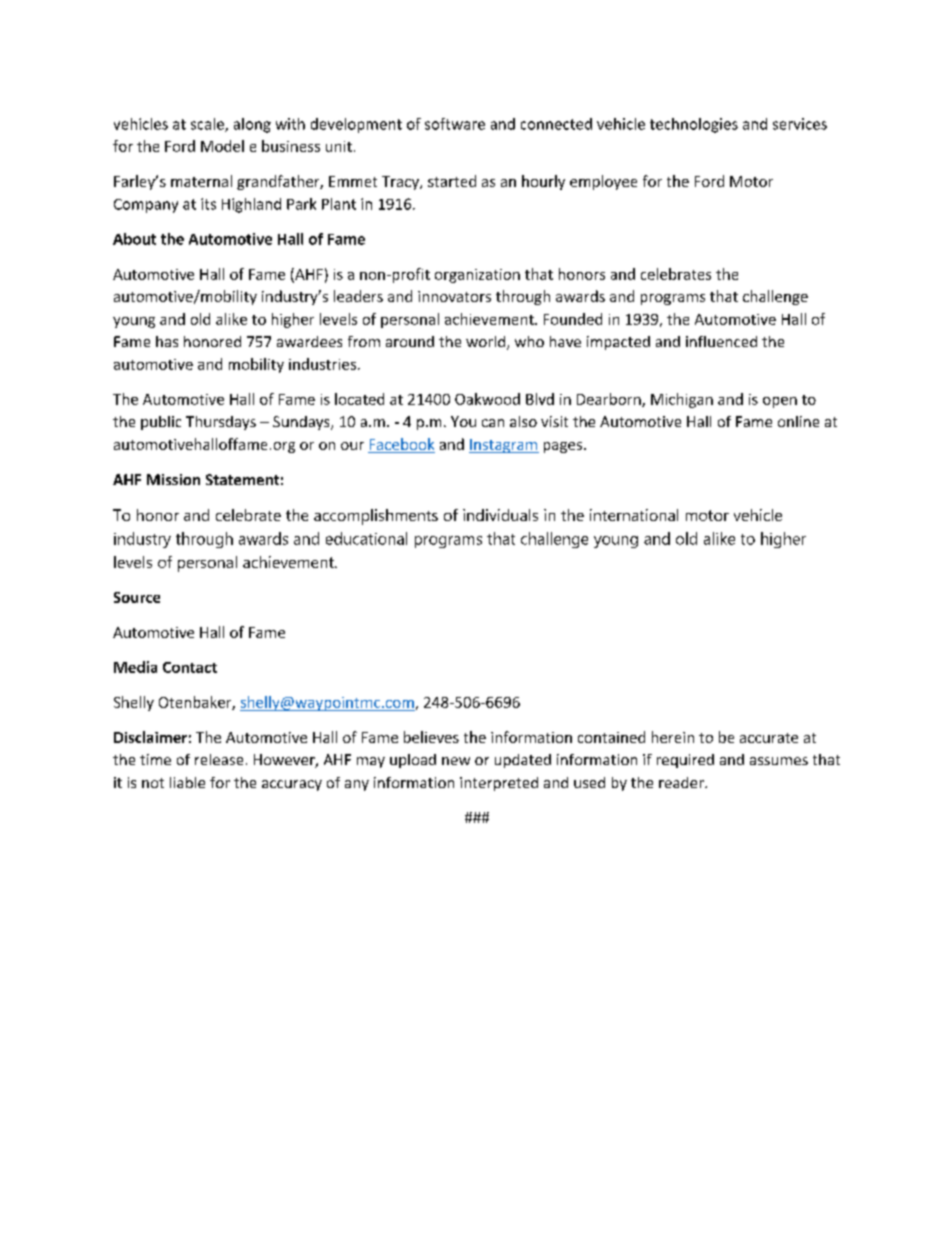 The height and width of the page is (1233, 952). I want to click on Model, so click(222, 146).
